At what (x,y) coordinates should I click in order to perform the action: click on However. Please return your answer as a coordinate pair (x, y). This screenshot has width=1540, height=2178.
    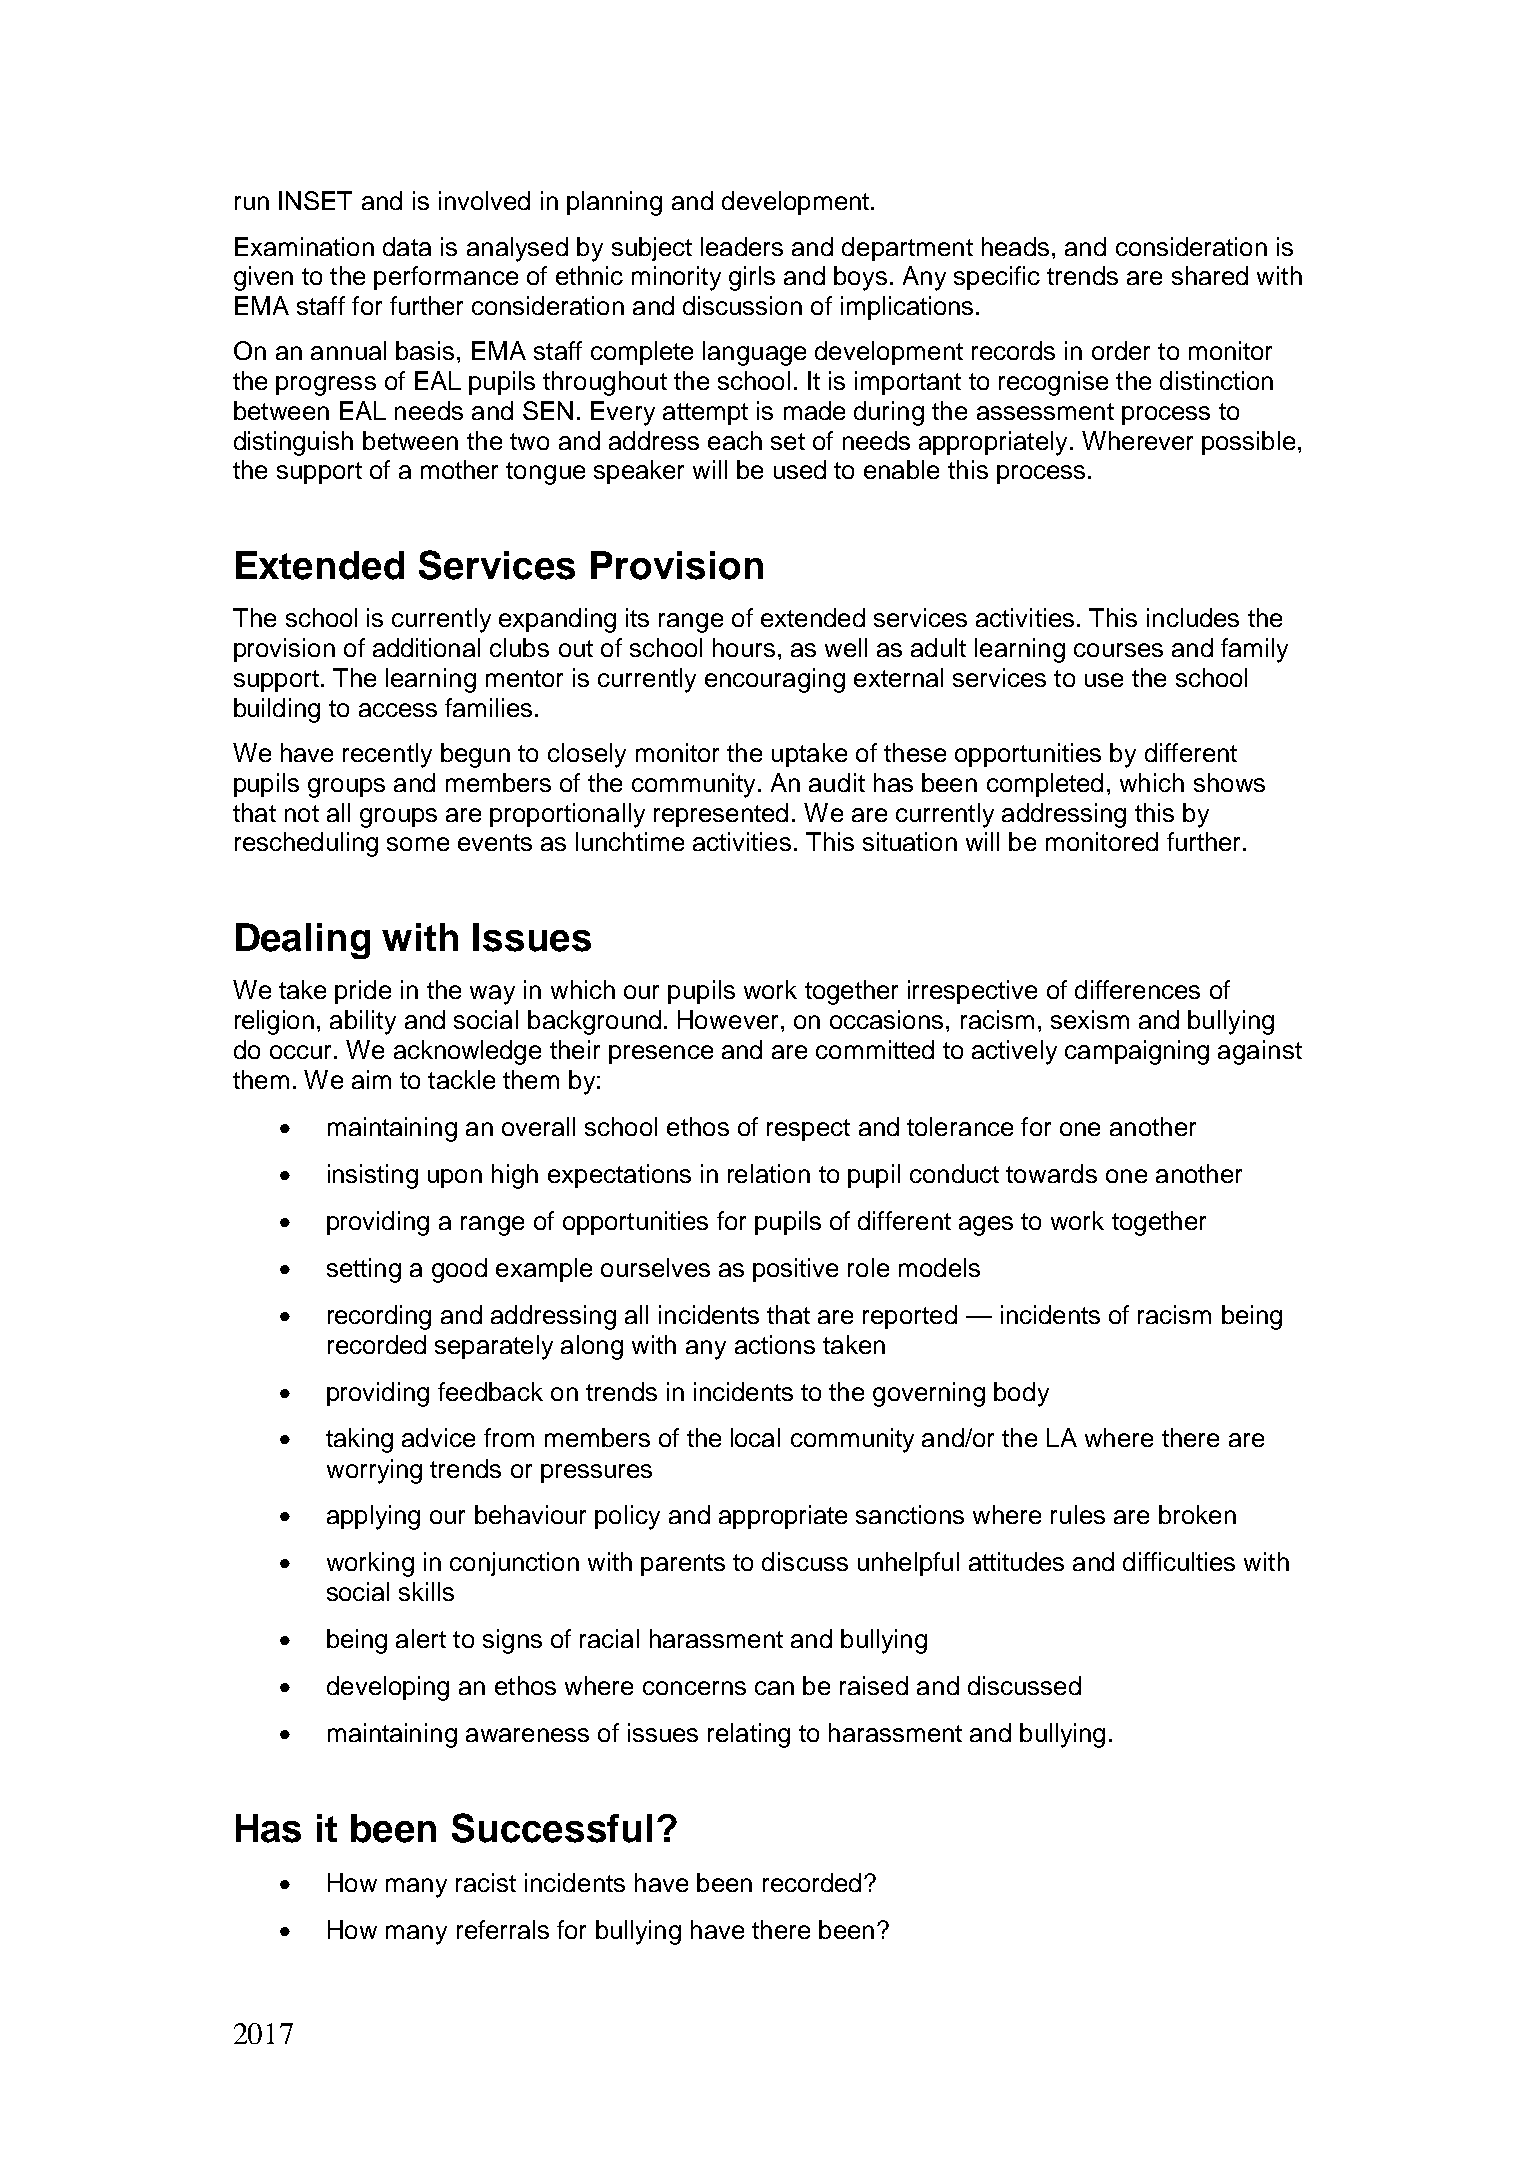
    Looking at the image, I should click on (728, 1019).
